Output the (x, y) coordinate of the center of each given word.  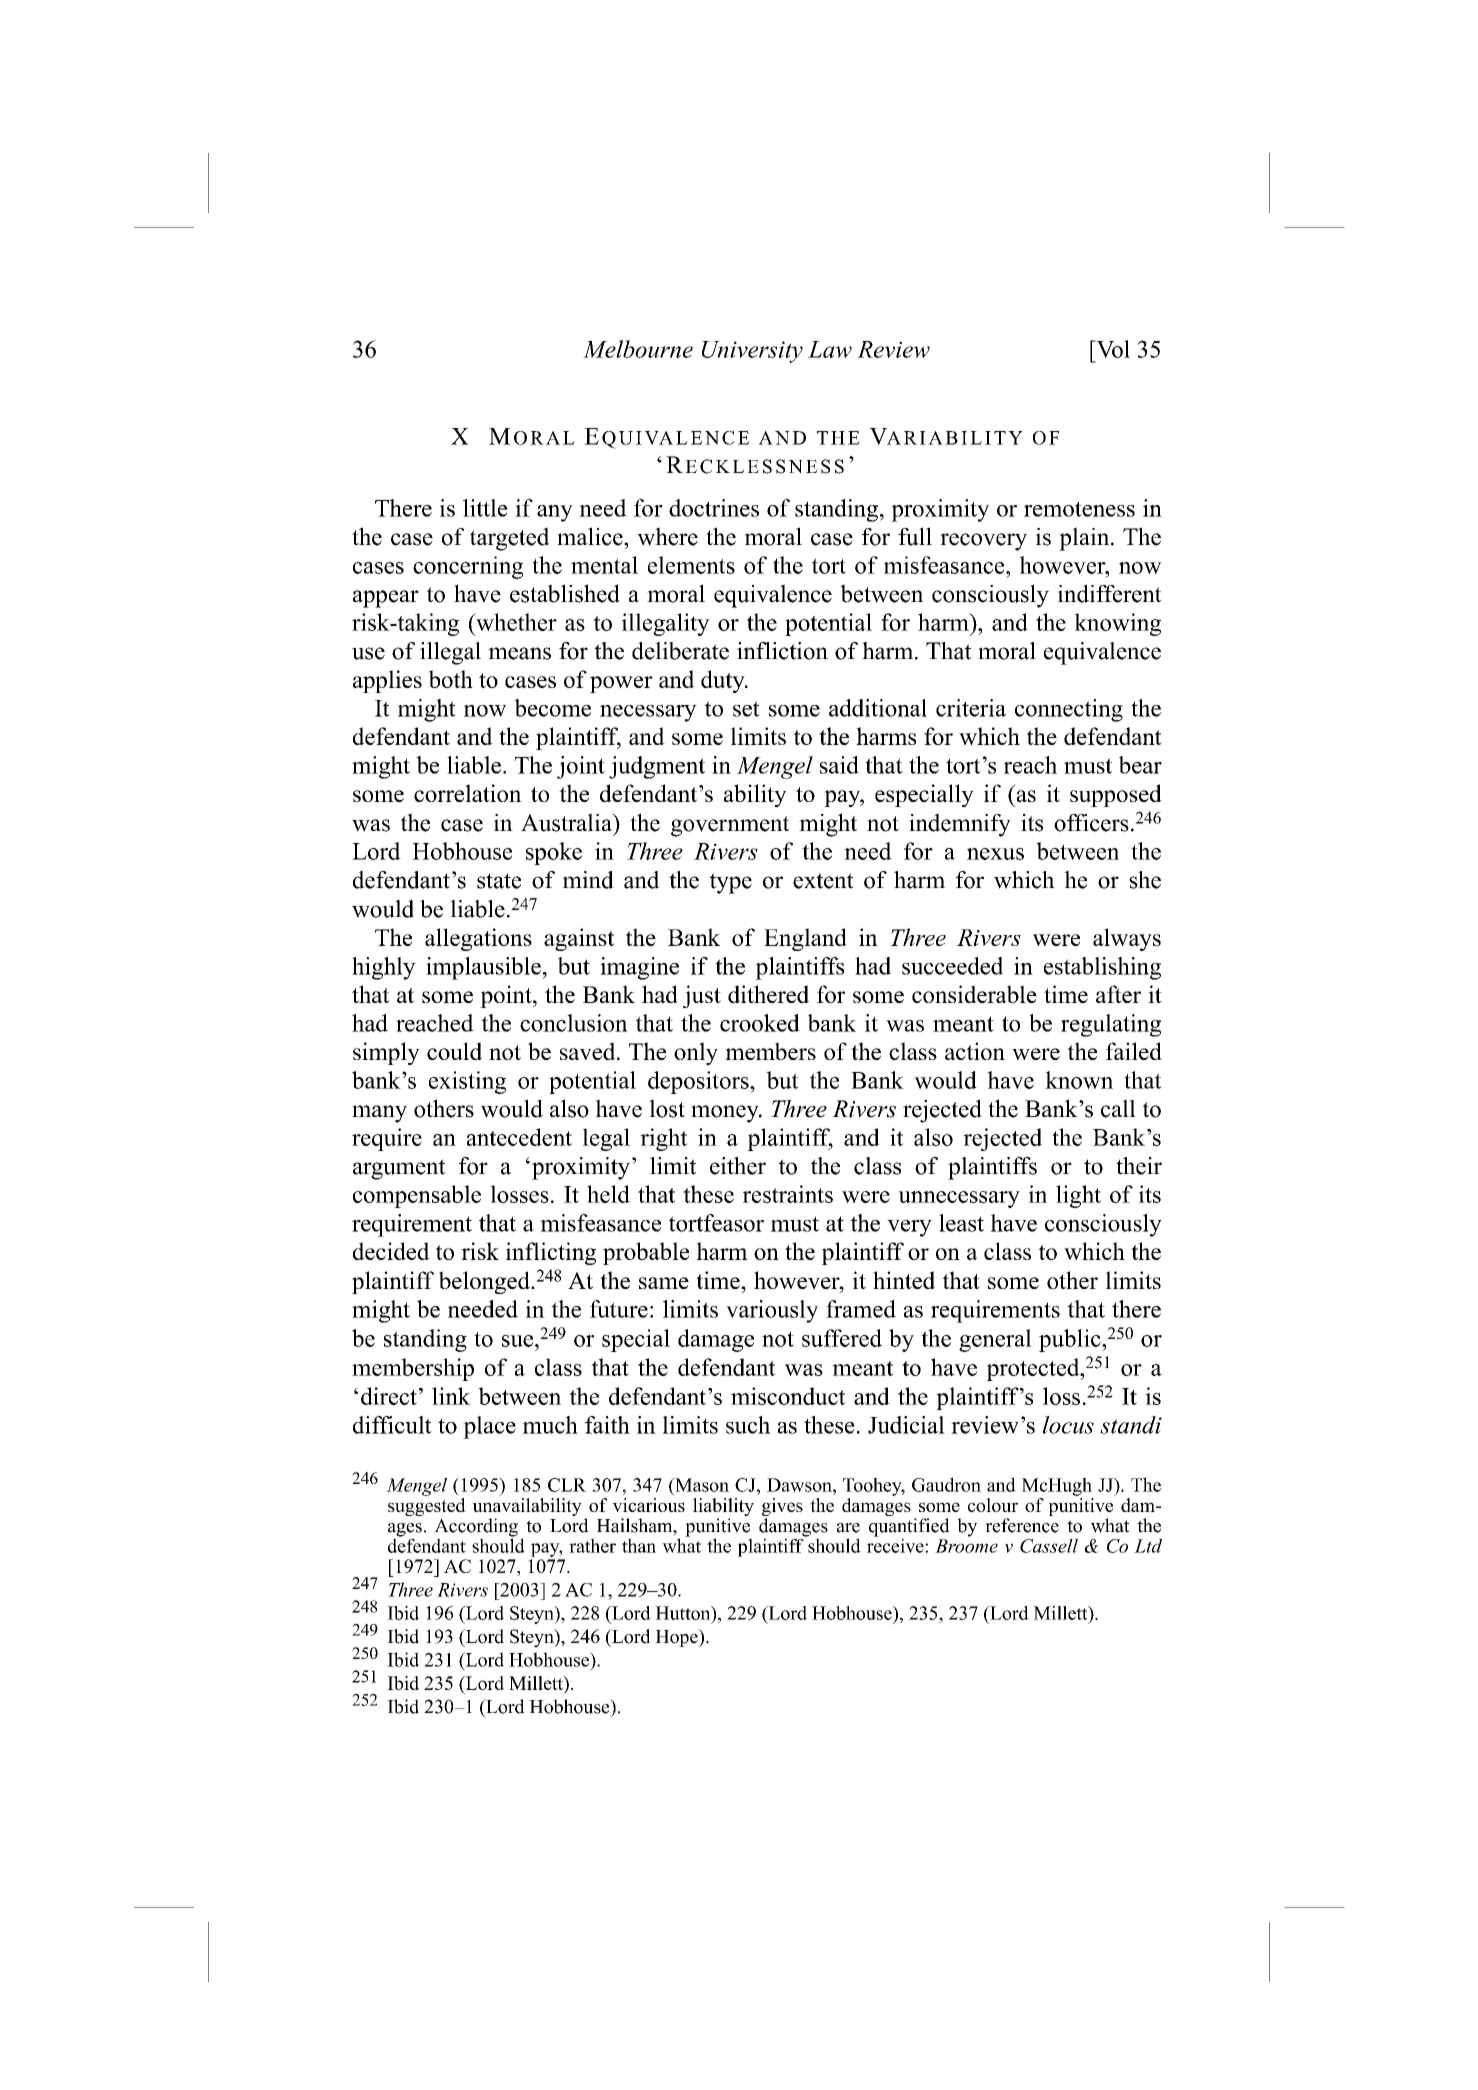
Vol (1112, 349)
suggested (427, 1508)
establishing (1102, 968)
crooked (760, 1023)
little (485, 508)
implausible (483, 968)
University (752, 352)
